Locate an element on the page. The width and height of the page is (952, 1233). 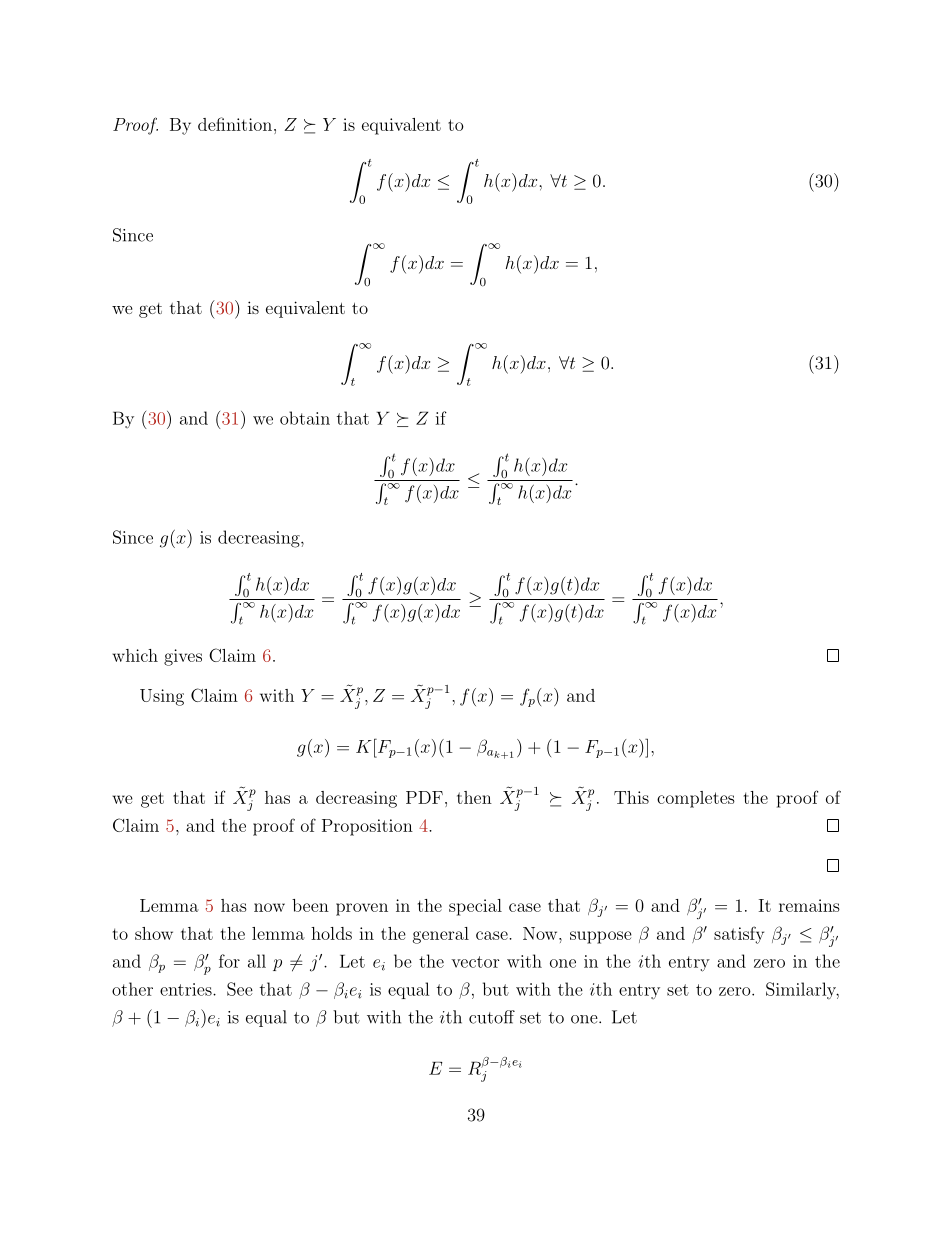
remains is located at coordinates (809, 905).
